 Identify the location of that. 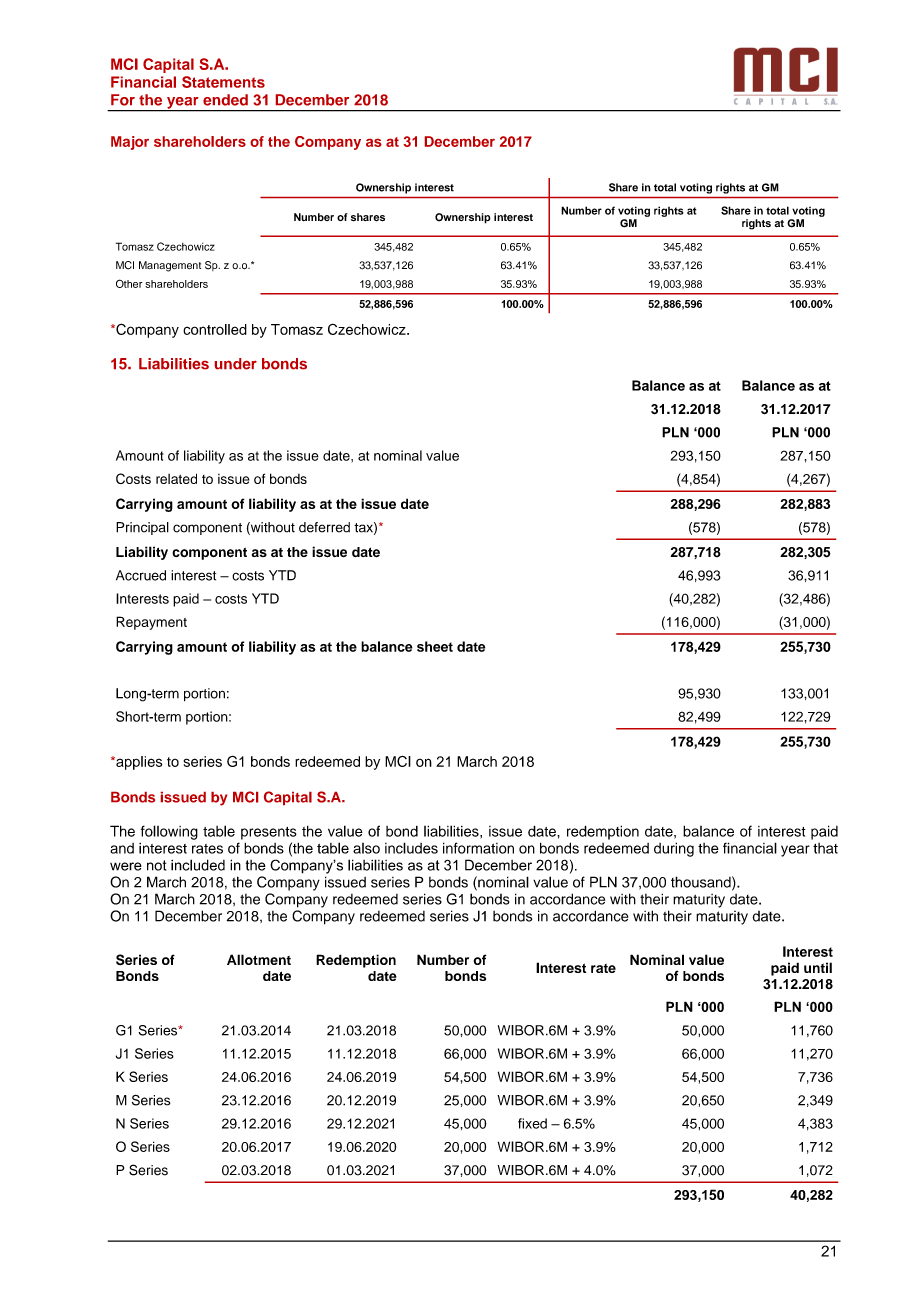
(825, 848).
